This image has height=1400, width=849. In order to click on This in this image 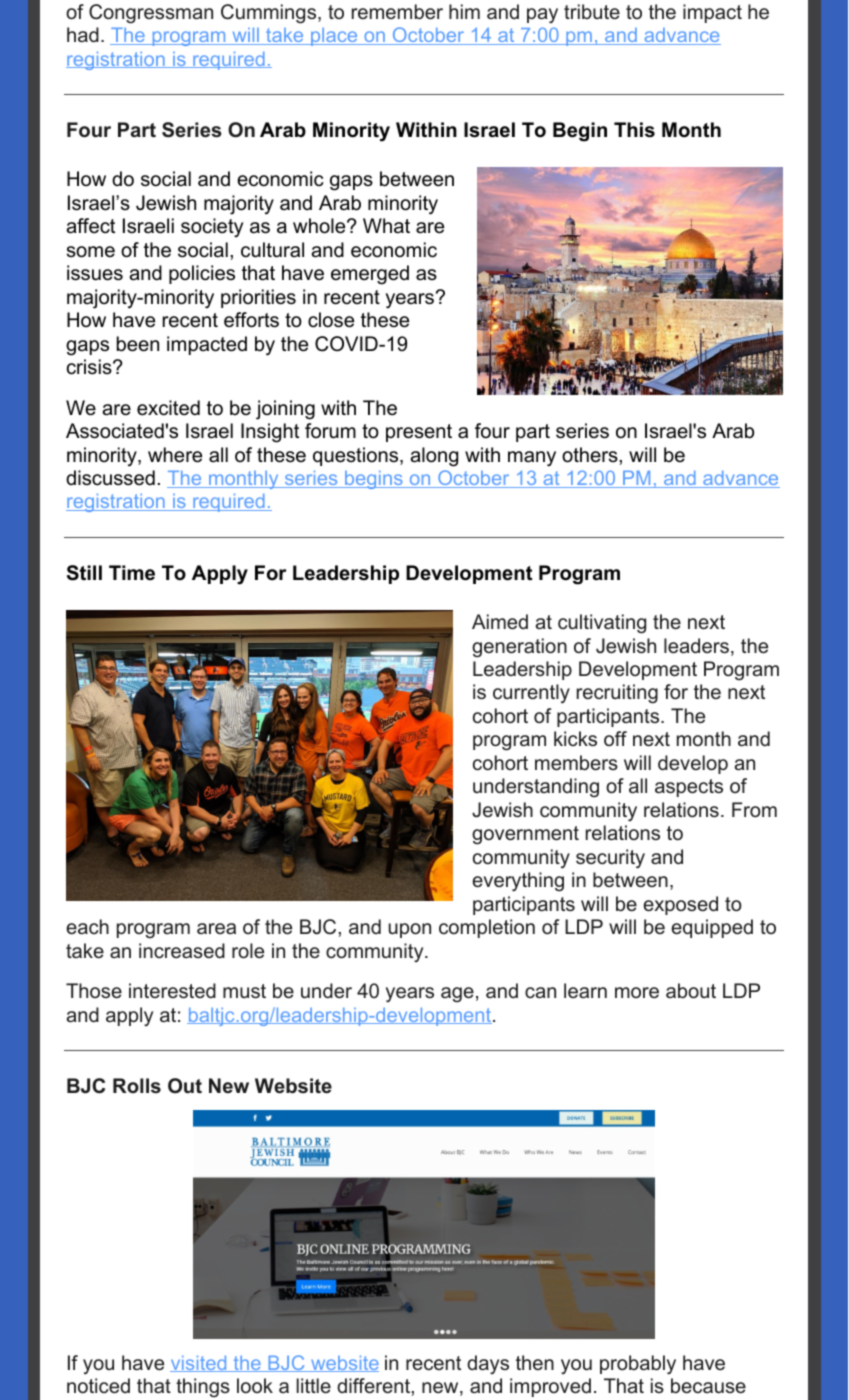, I will do `click(634, 130)`.
